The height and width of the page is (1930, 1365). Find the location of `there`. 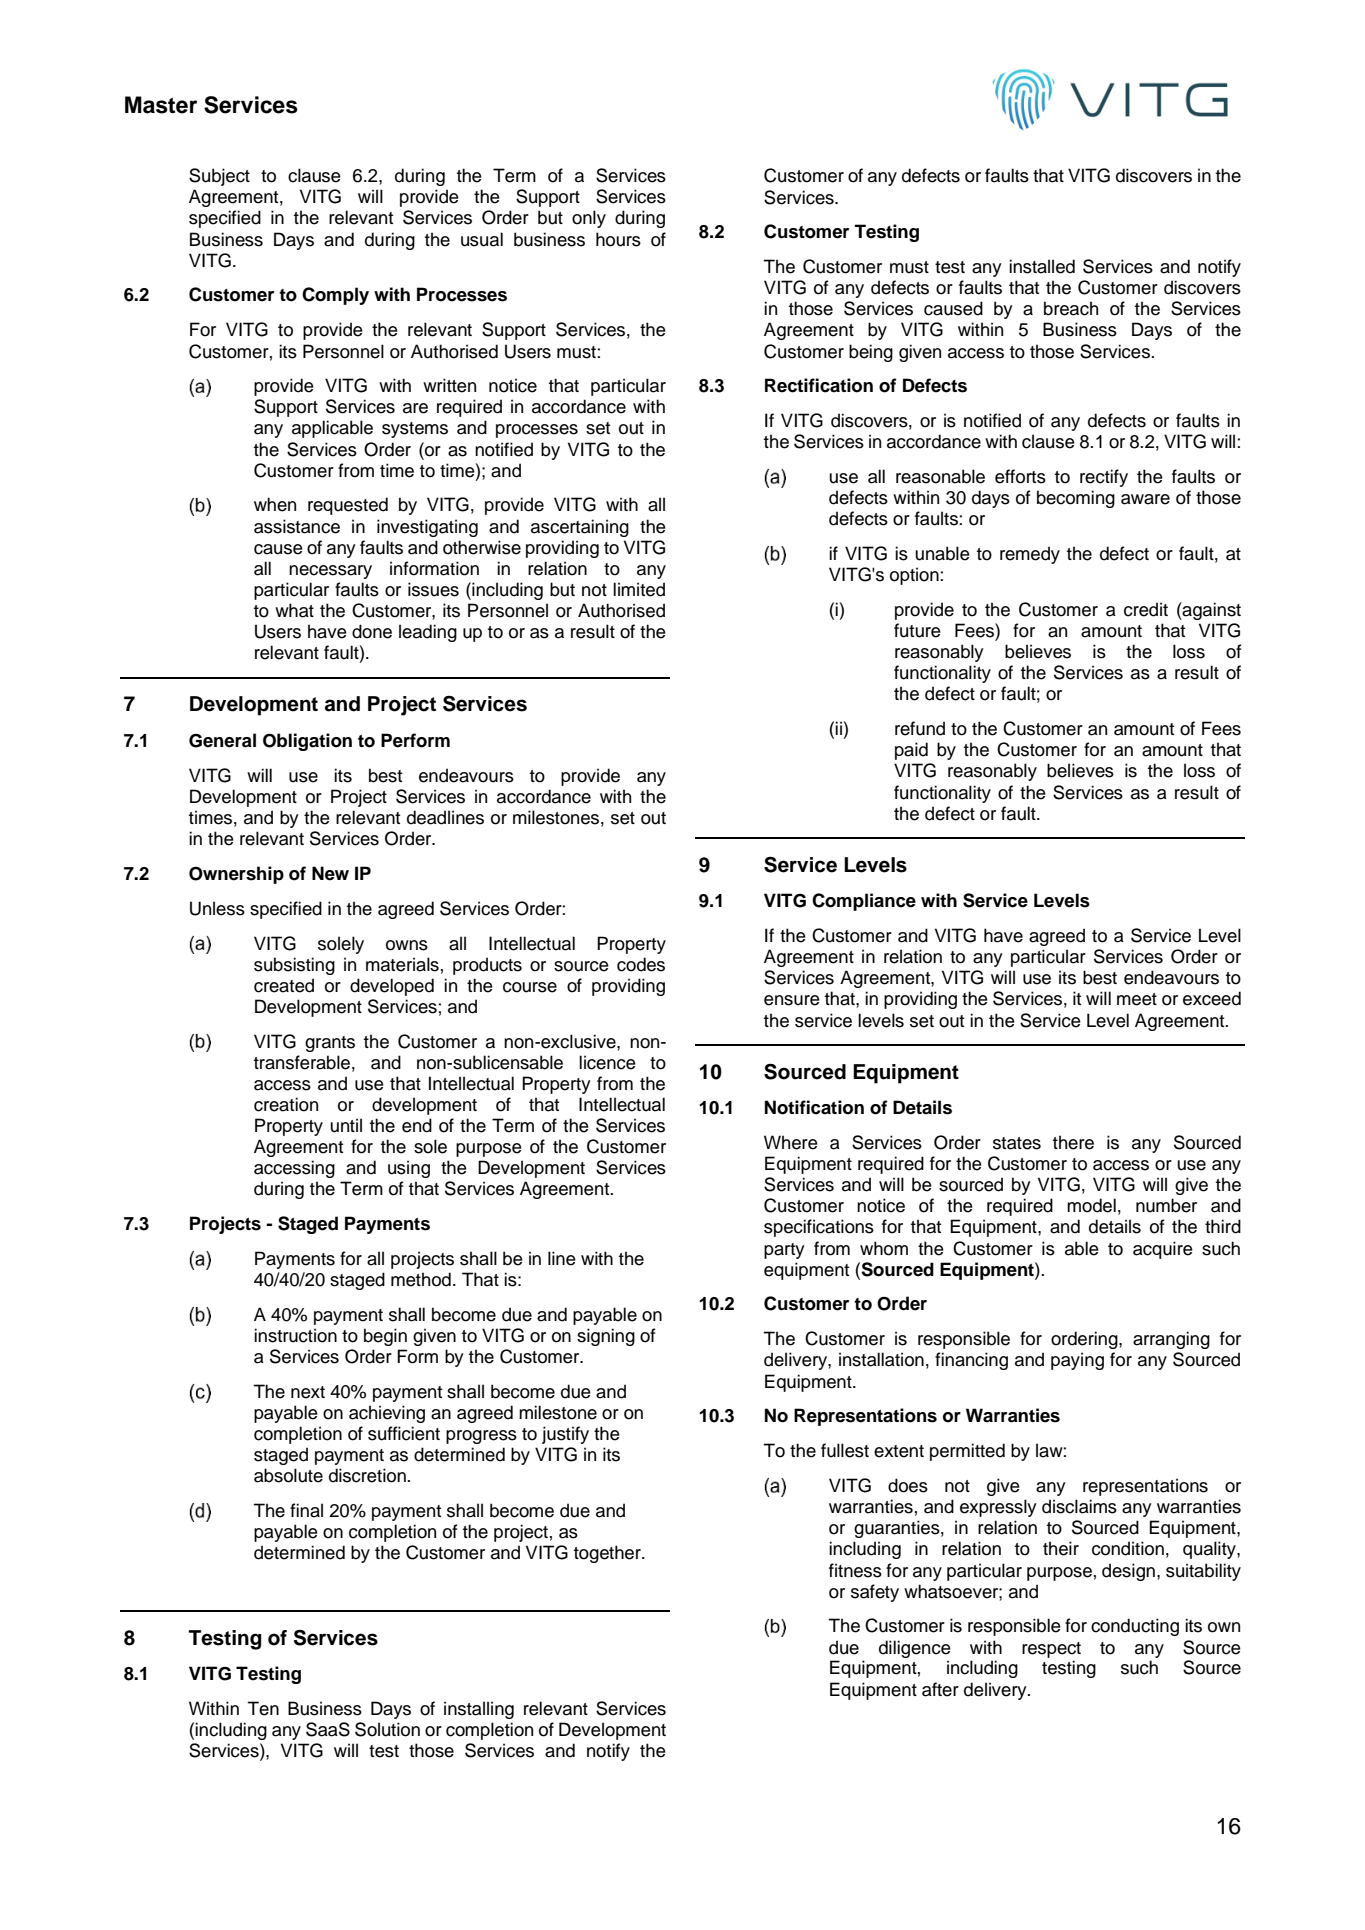

there is located at coordinates (1073, 1142).
